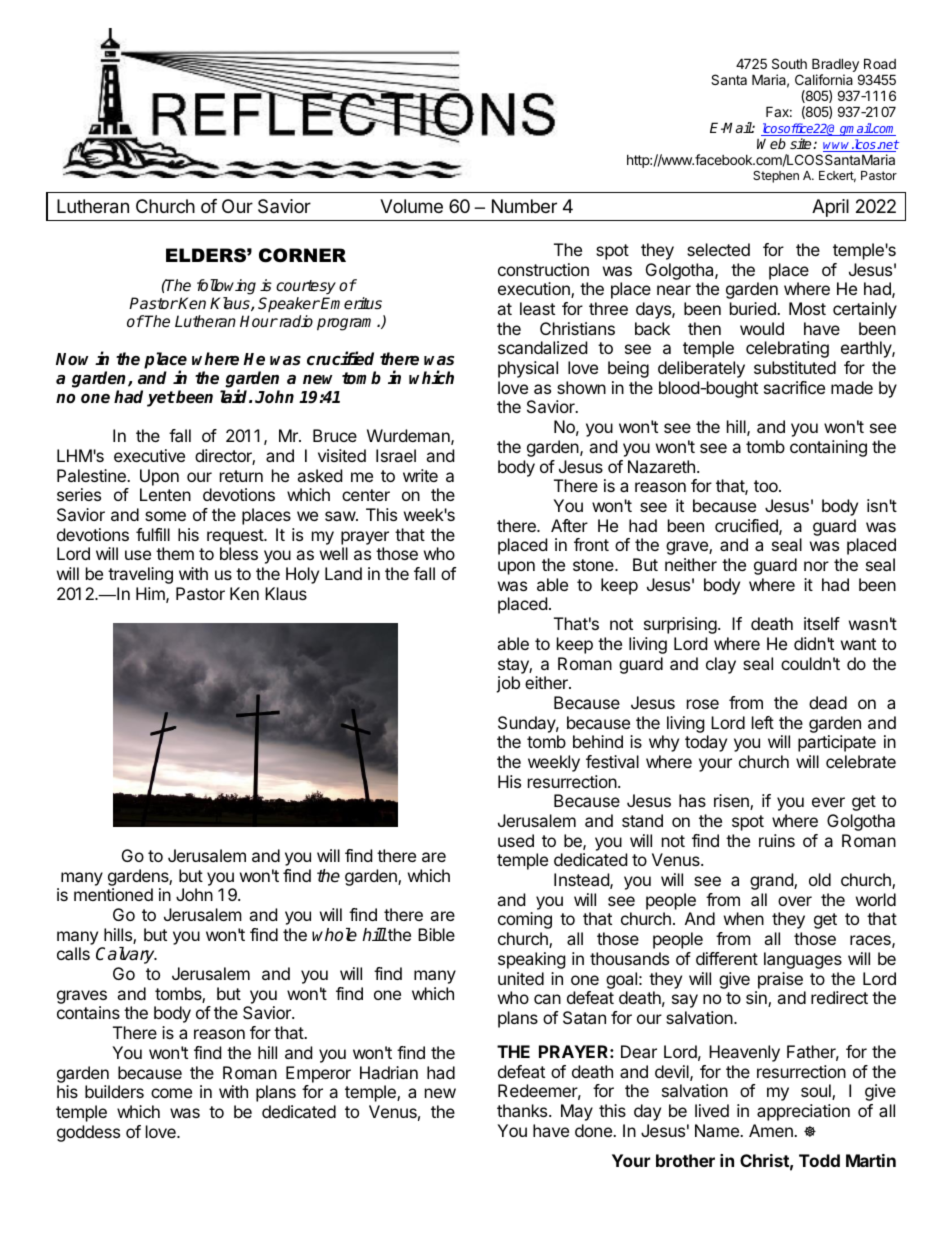 The width and height of the image is (952, 1233). Describe the element at coordinates (772, 1130) in the image. I see `Amen` at that location.
